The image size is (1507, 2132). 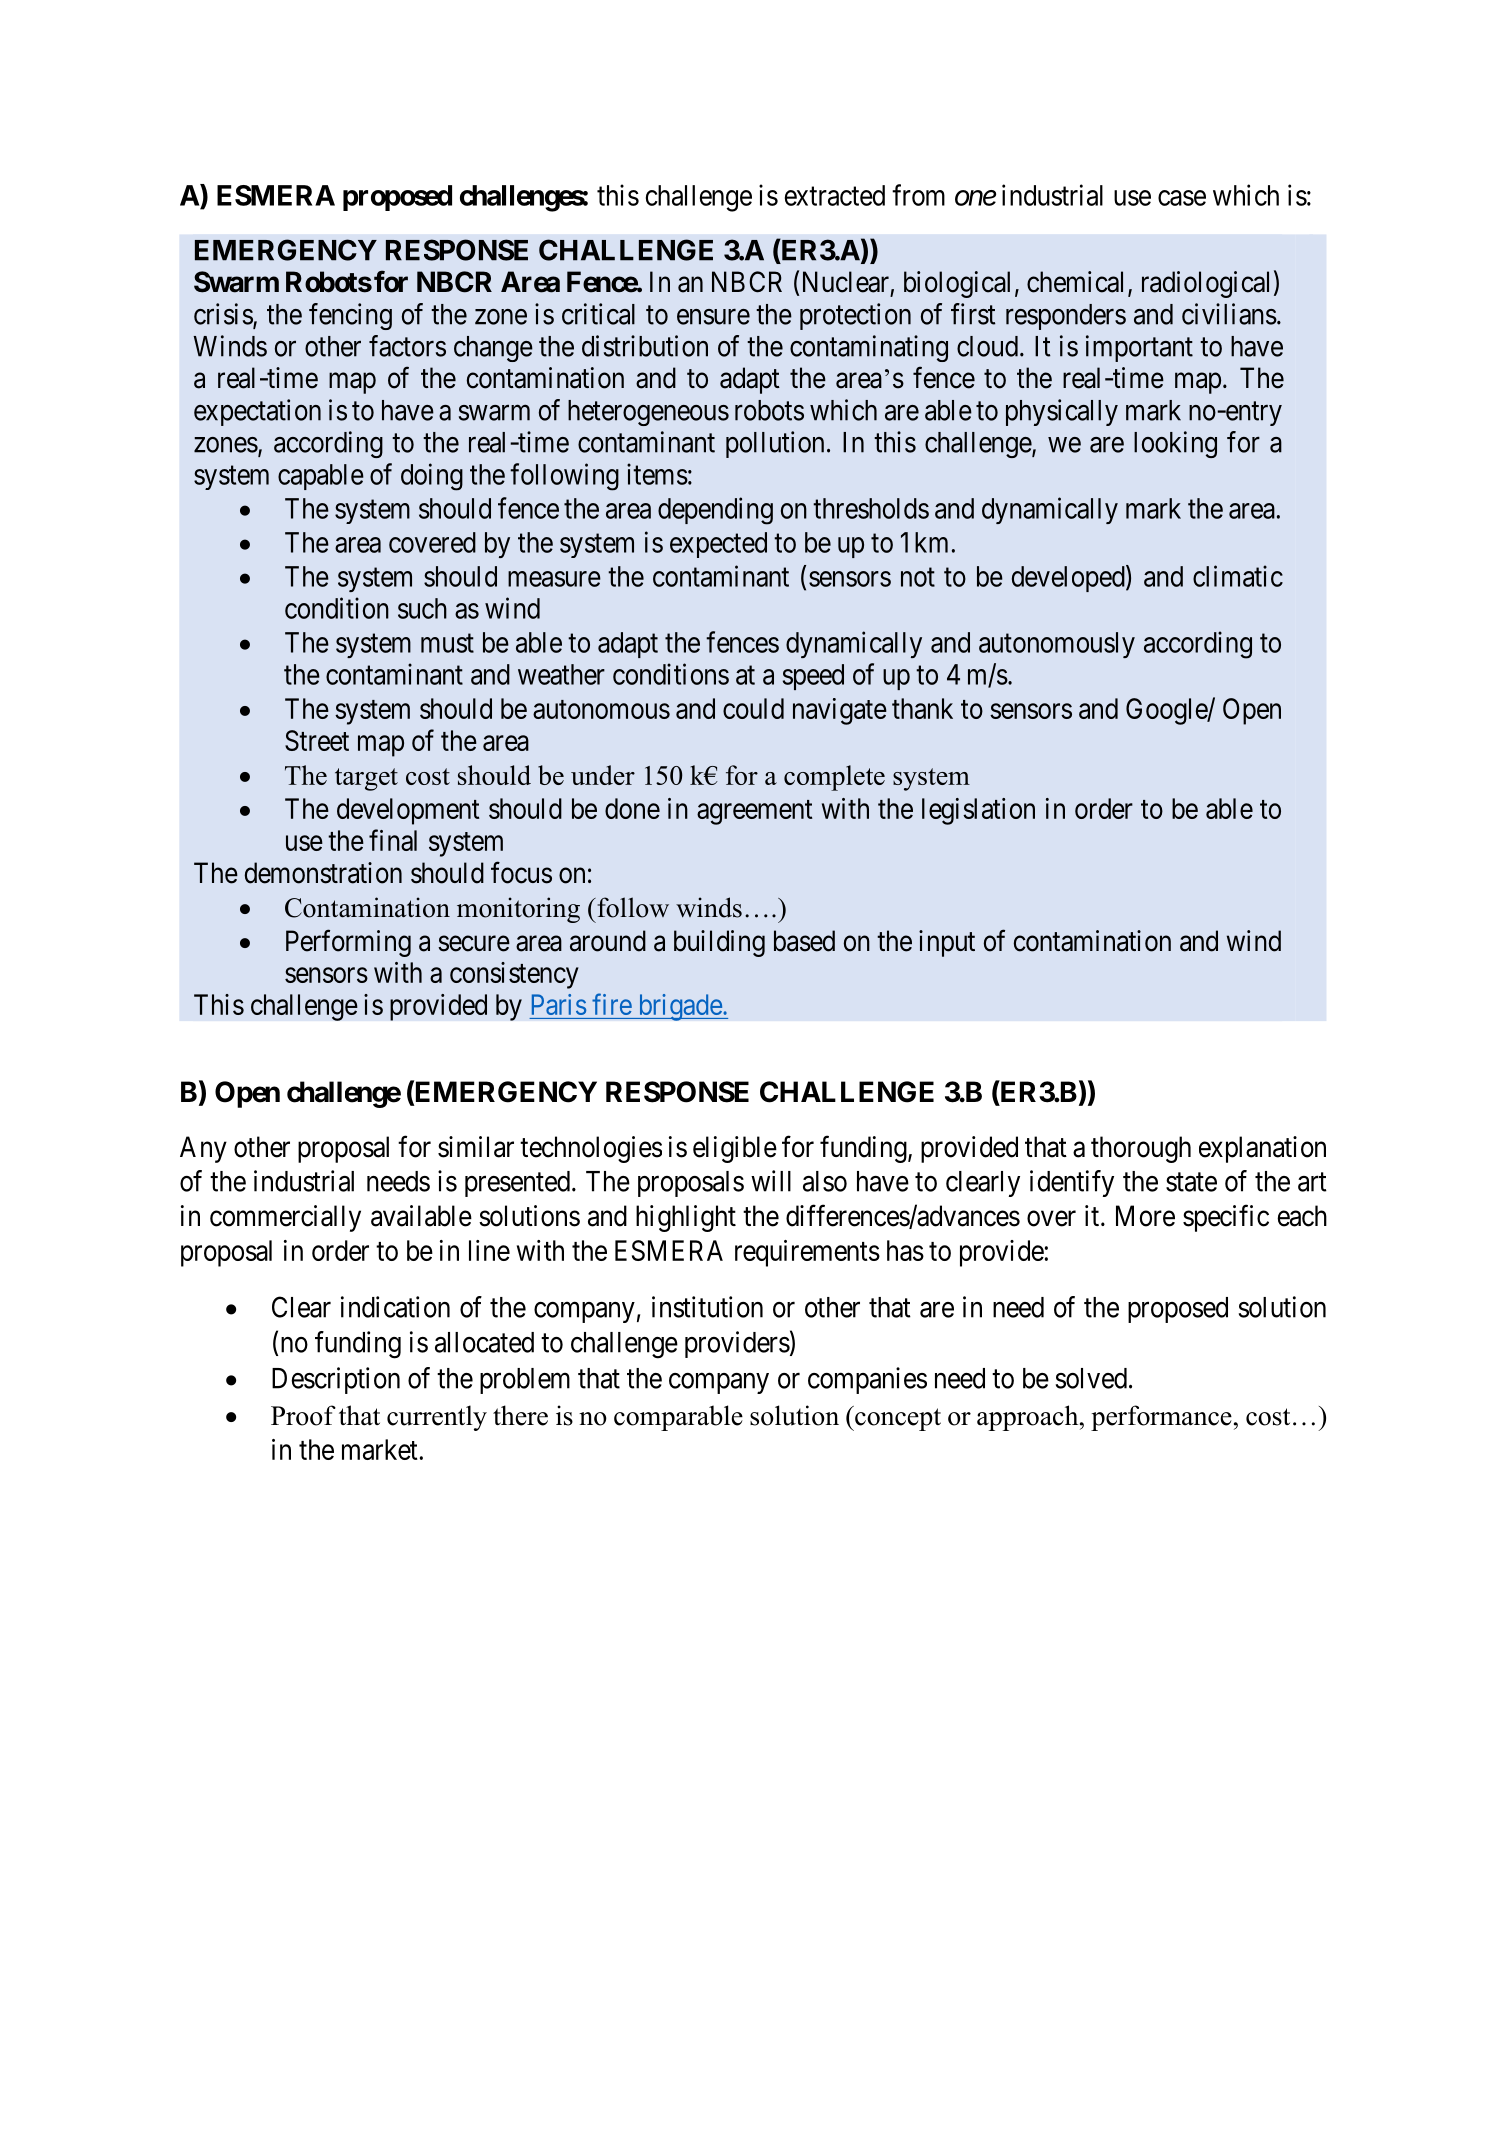 I want to click on development, so click(x=408, y=811).
